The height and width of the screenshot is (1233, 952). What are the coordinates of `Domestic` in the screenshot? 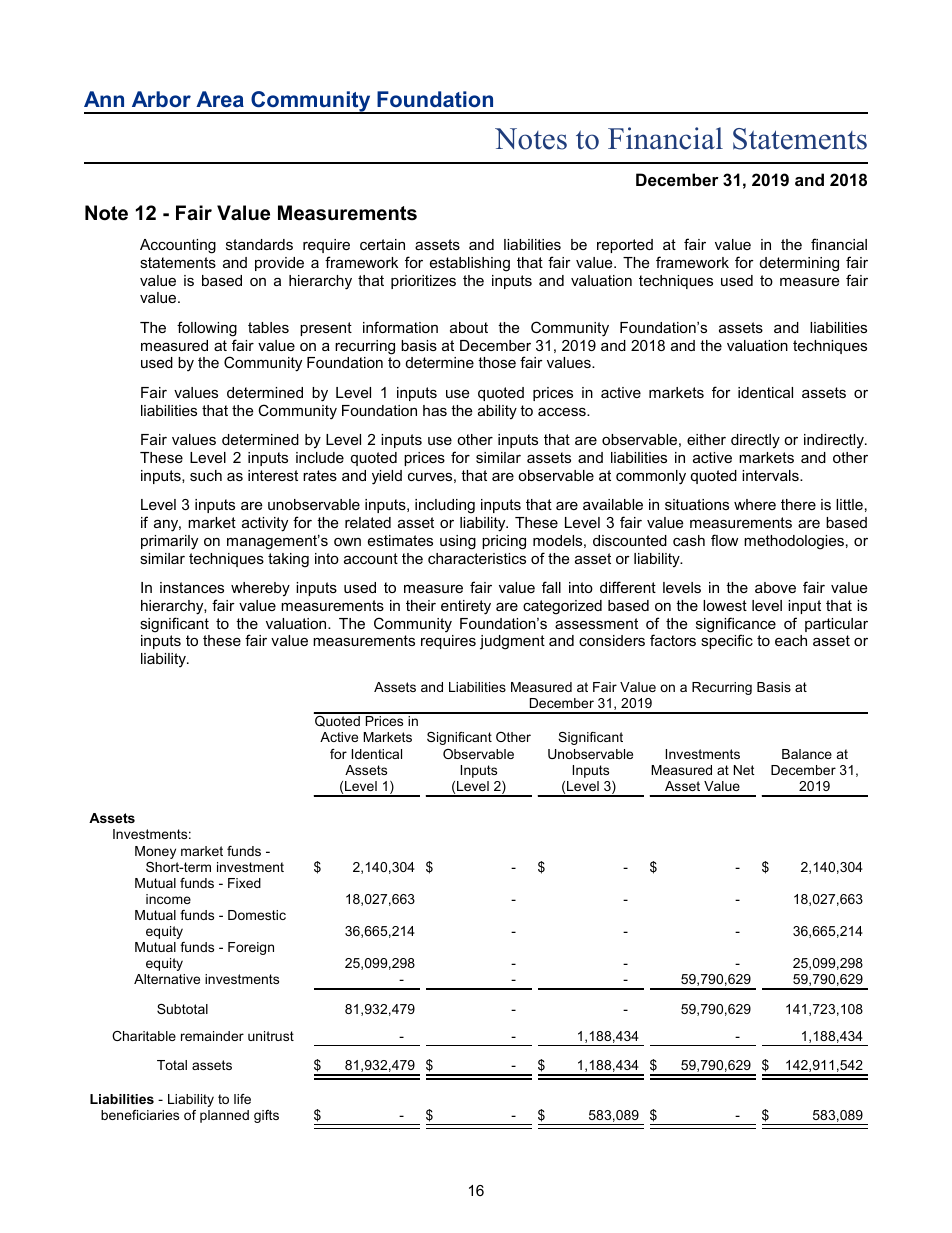 It's located at (257, 915).
